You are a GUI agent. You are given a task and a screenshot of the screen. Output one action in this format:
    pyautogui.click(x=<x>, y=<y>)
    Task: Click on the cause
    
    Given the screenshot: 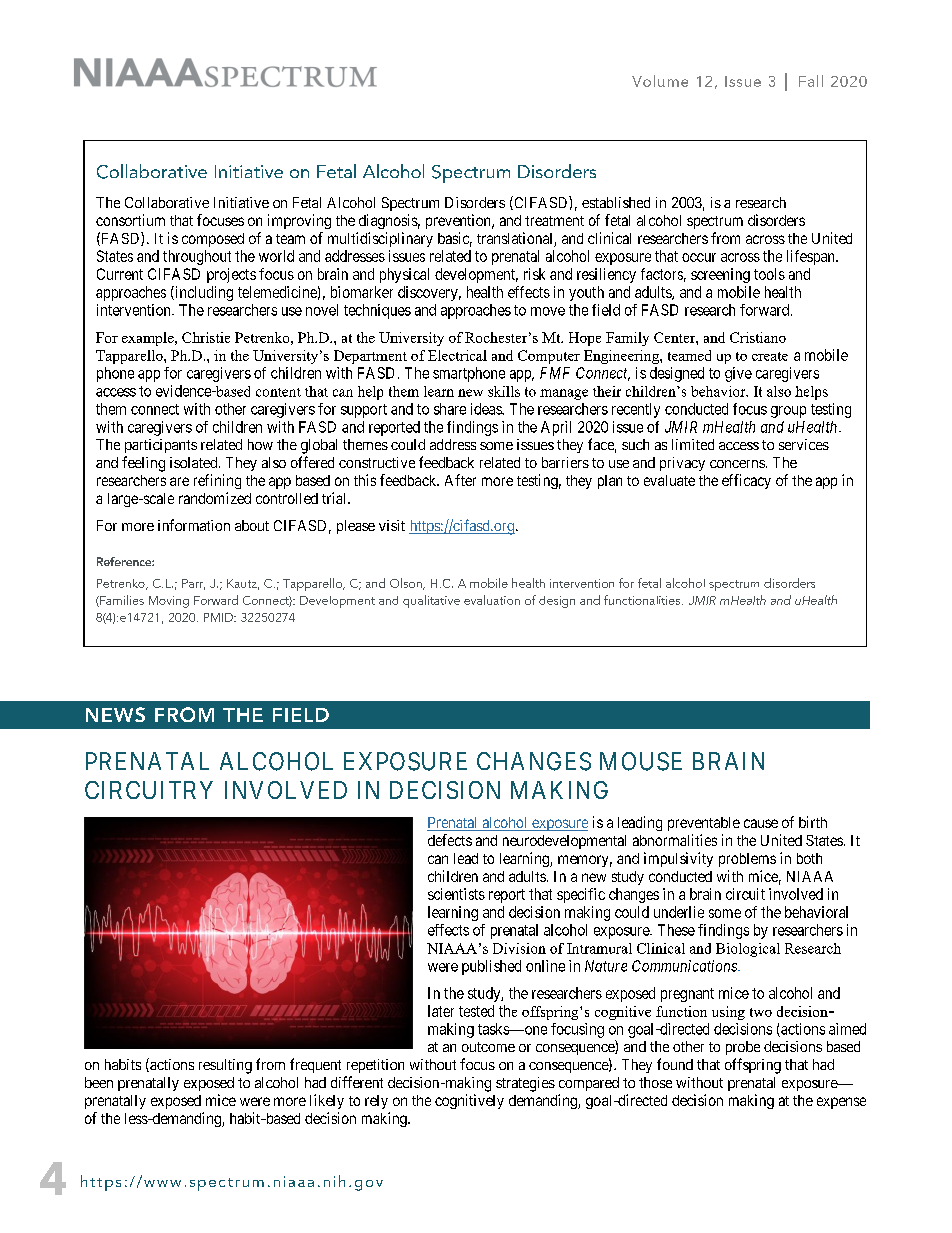 What is the action you would take?
    pyautogui.click(x=761, y=823)
